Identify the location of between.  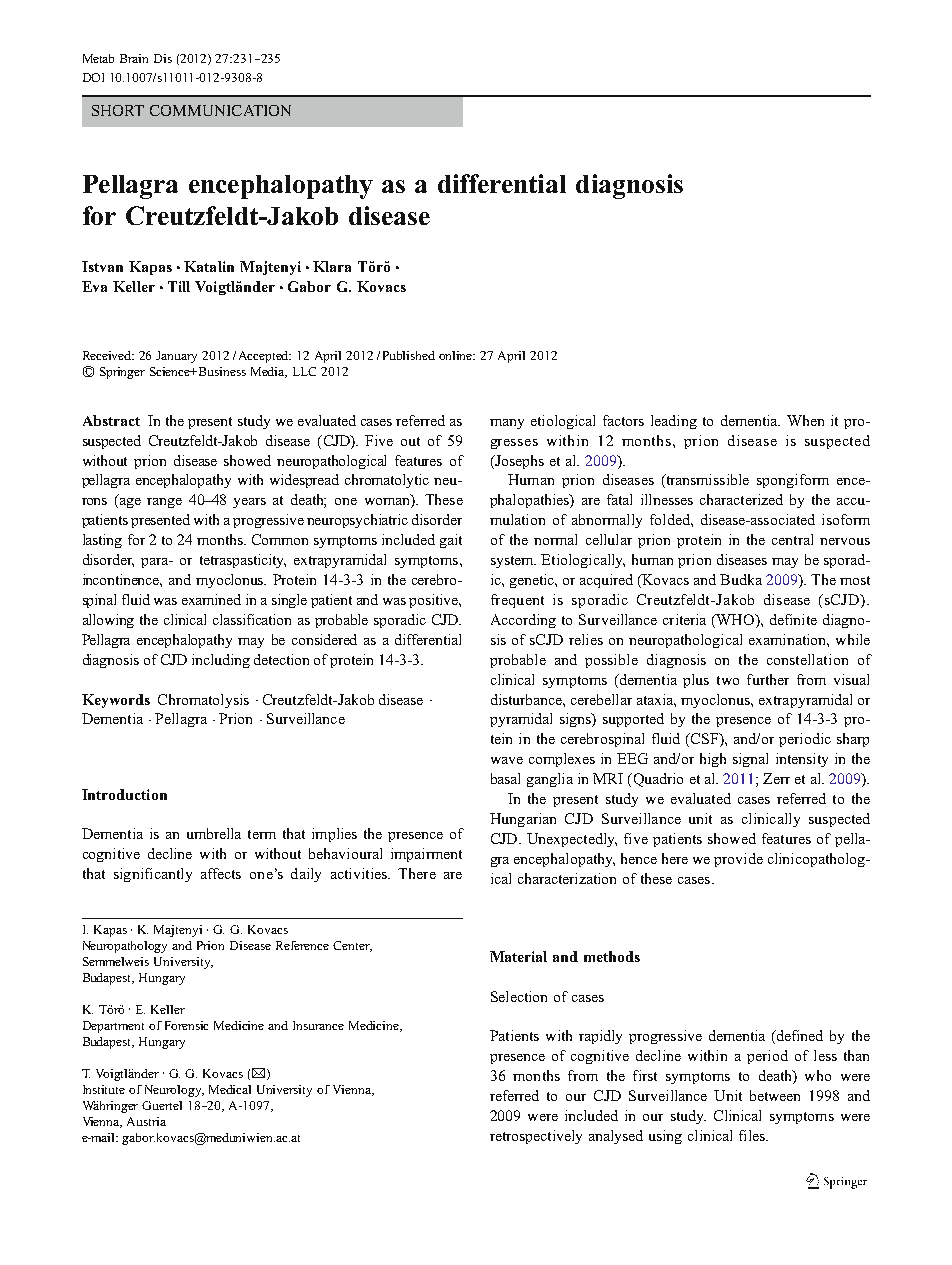
(775, 1095).
